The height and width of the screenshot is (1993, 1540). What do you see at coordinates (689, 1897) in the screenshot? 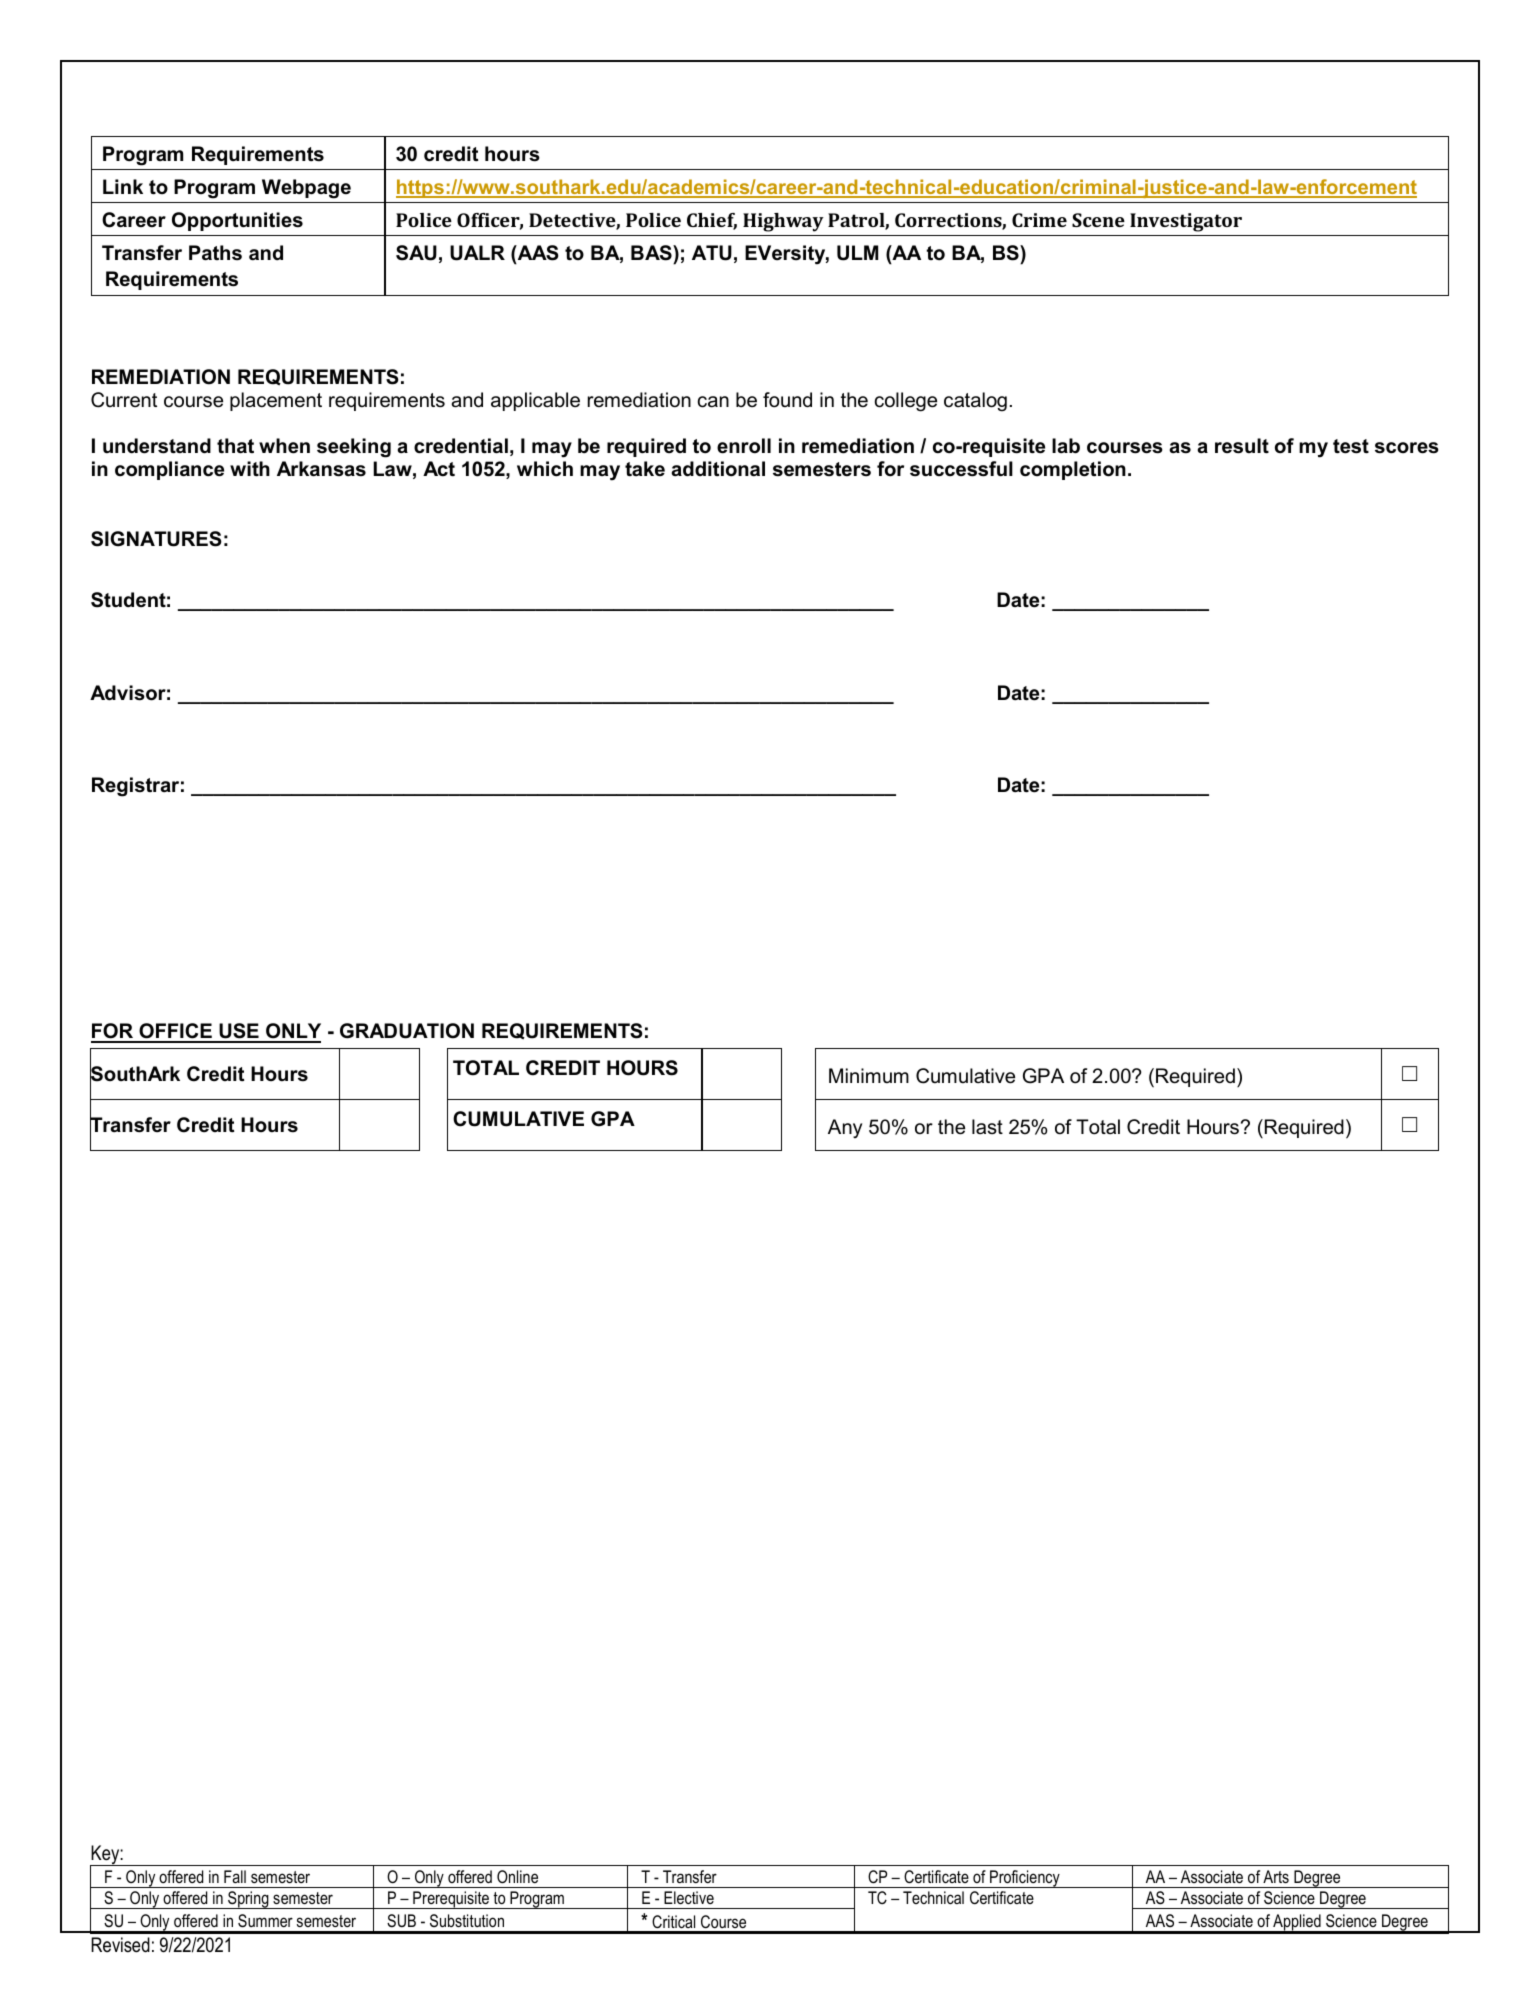
I see `Elective` at bounding box center [689, 1897].
